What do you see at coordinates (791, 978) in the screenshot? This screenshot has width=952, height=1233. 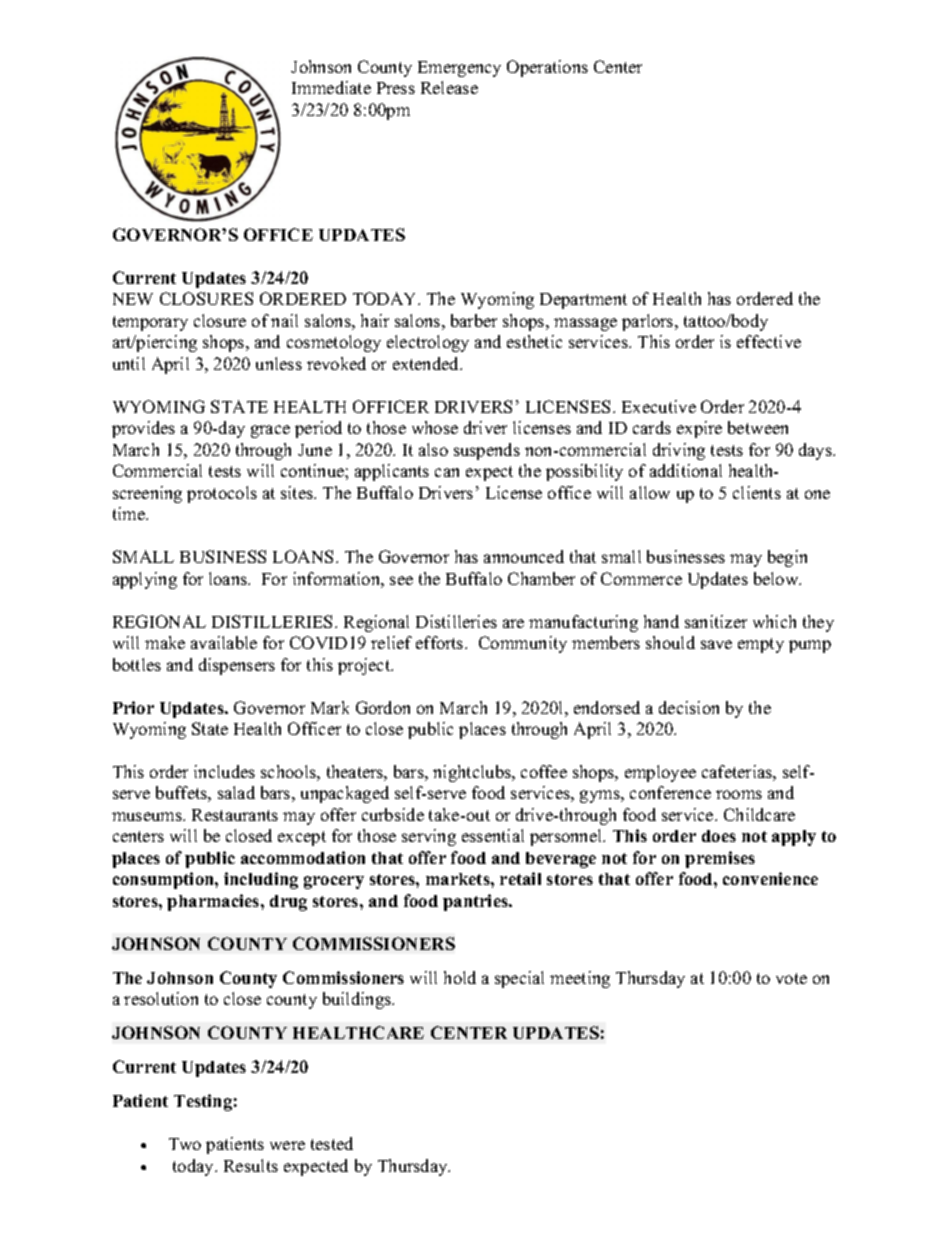 I see `vote` at bounding box center [791, 978].
